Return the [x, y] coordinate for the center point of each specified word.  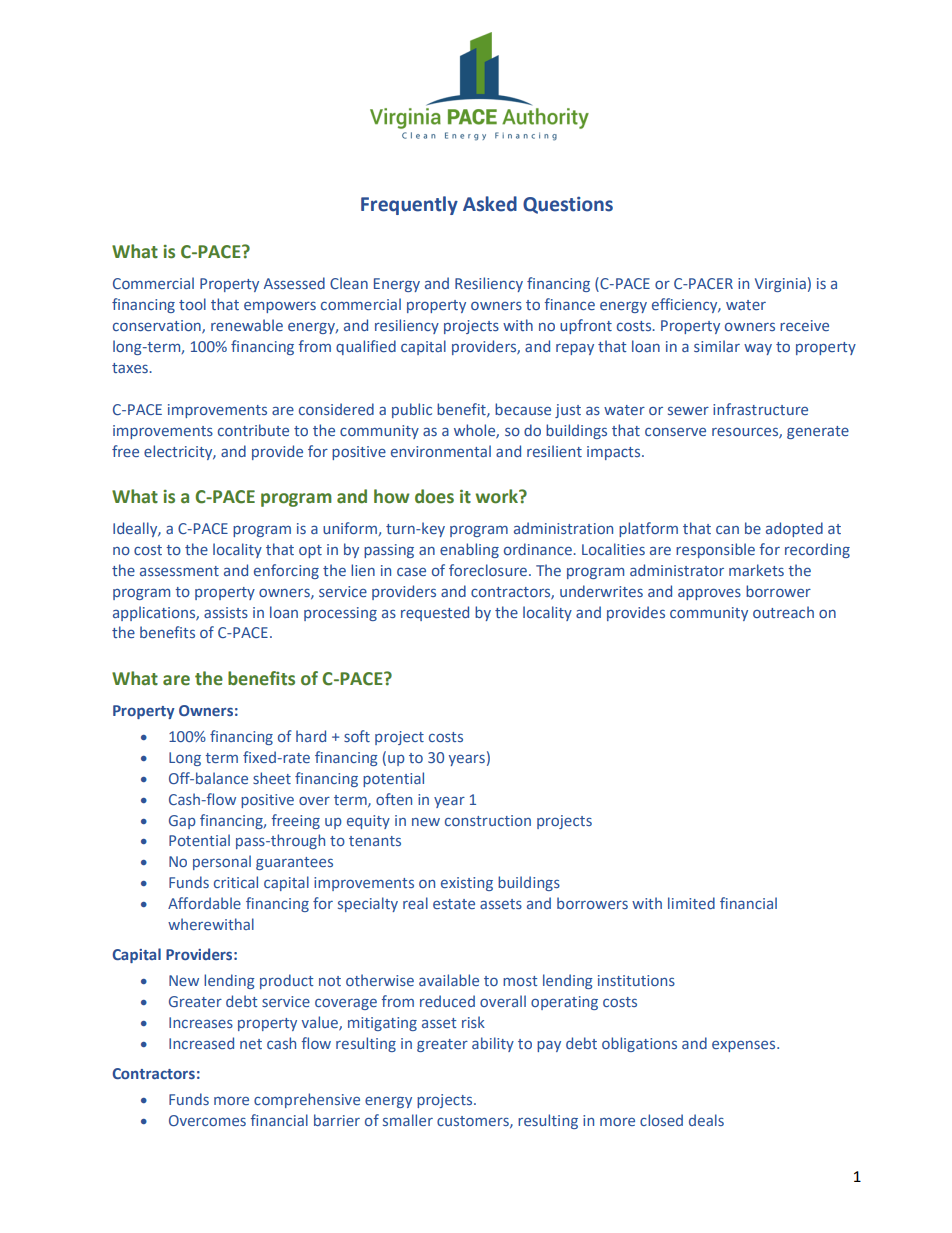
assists [226, 612]
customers [474, 1122]
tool [192, 304]
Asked [490, 204]
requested [435, 613]
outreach [783, 612]
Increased [201, 1043]
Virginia [780, 285]
